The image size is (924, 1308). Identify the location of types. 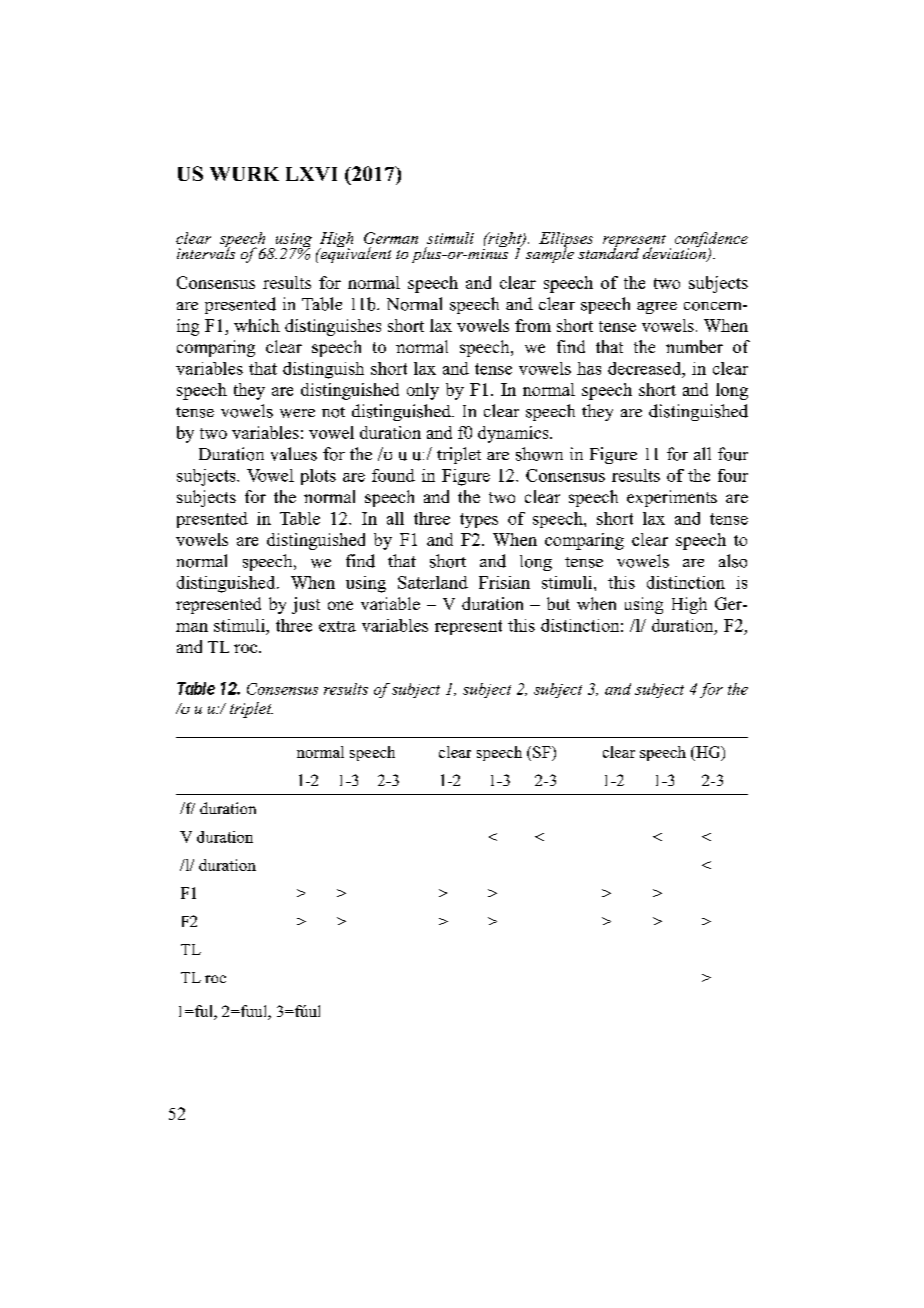
(479, 520).
